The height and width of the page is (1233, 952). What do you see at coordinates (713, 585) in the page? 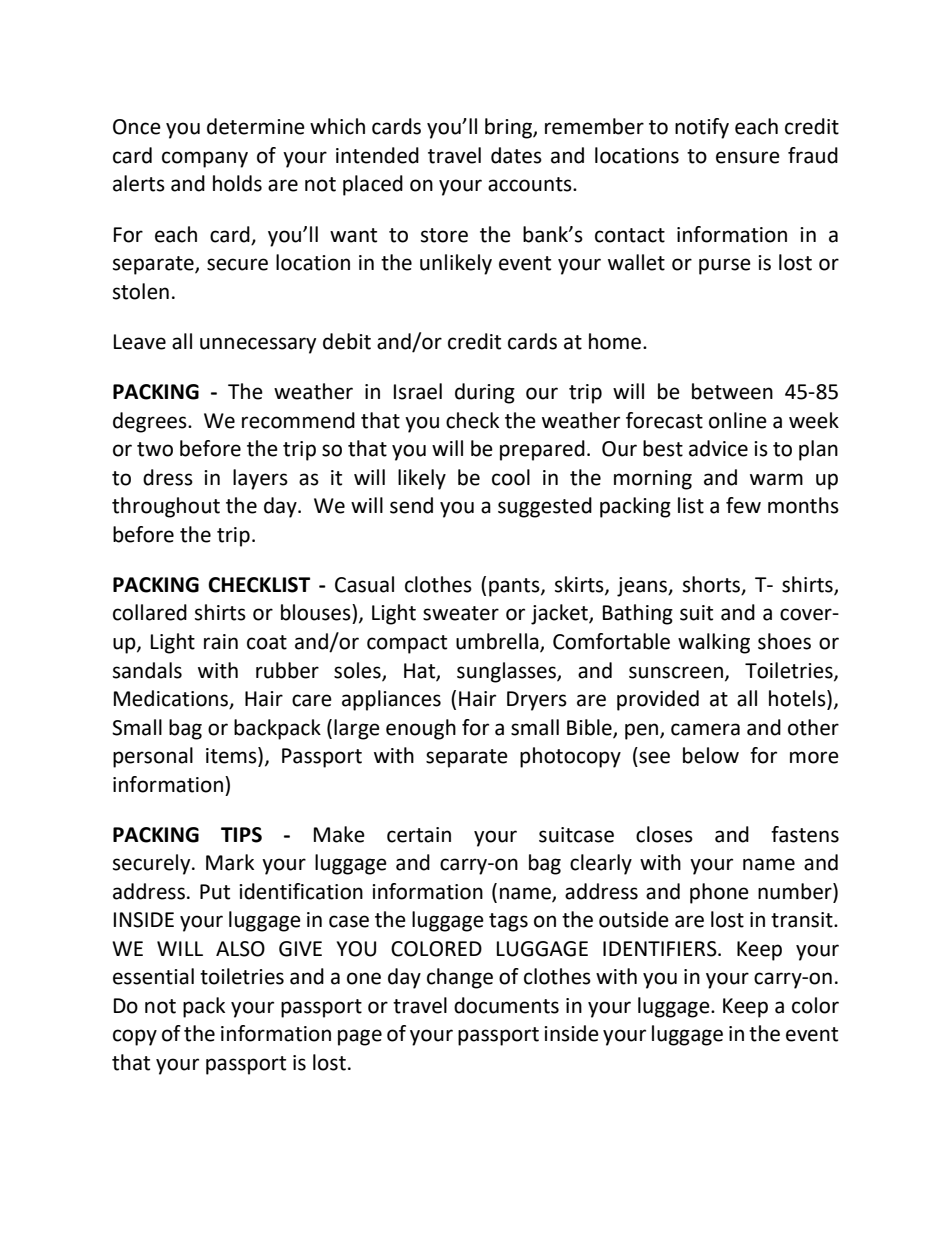
I see `shorts` at bounding box center [713, 585].
